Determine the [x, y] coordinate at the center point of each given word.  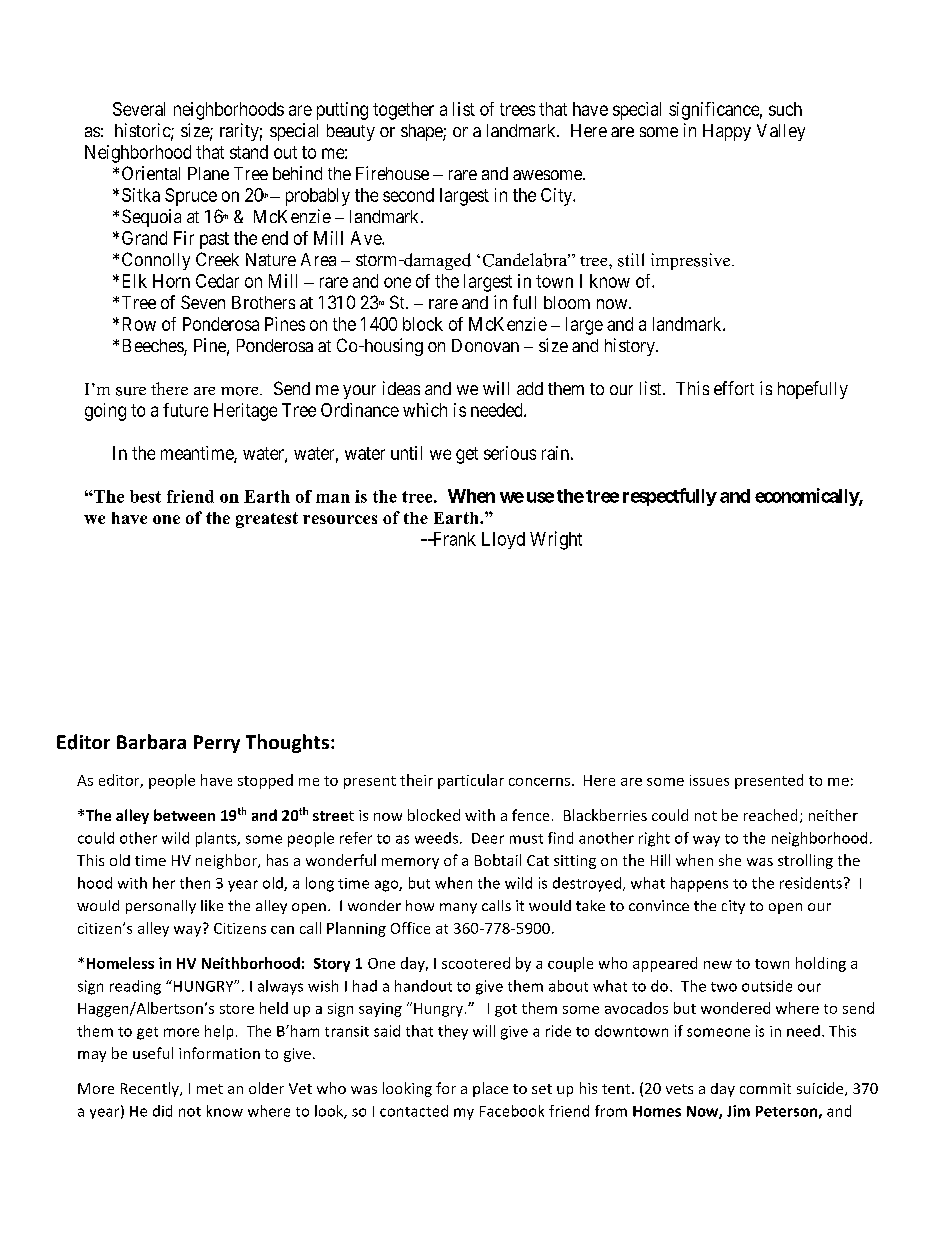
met [210, 1089]
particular [471, 781]
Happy [727, 132]
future [185, 410]
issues [709, 780]
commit [765, 1088]
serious [510, 453]
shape [422, 132]
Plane [208, 173]
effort [734, 388]
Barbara [151, 742]
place [490, 1089]
